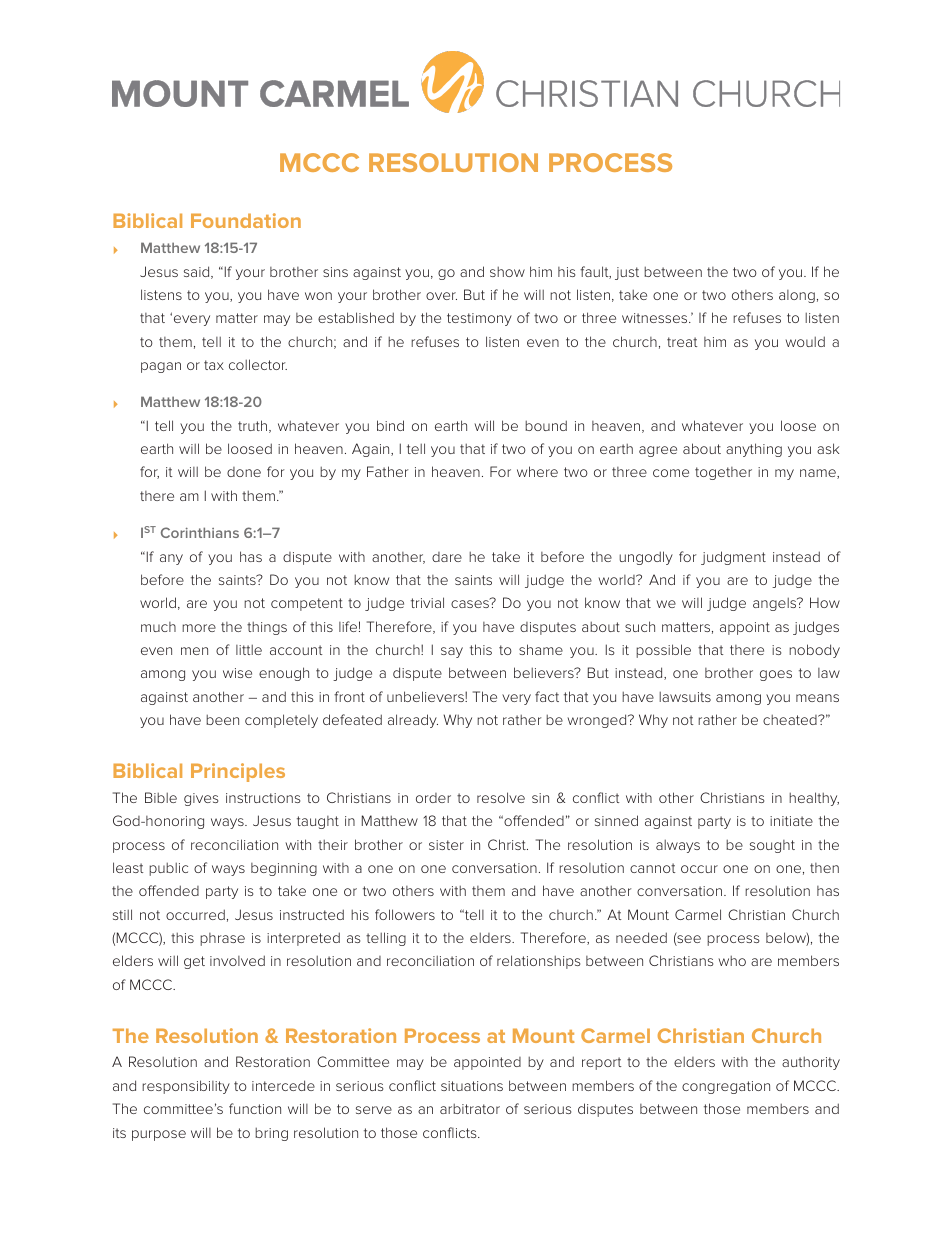 The image size is (952, 1233). I want to click on along, so click(797, 296).
